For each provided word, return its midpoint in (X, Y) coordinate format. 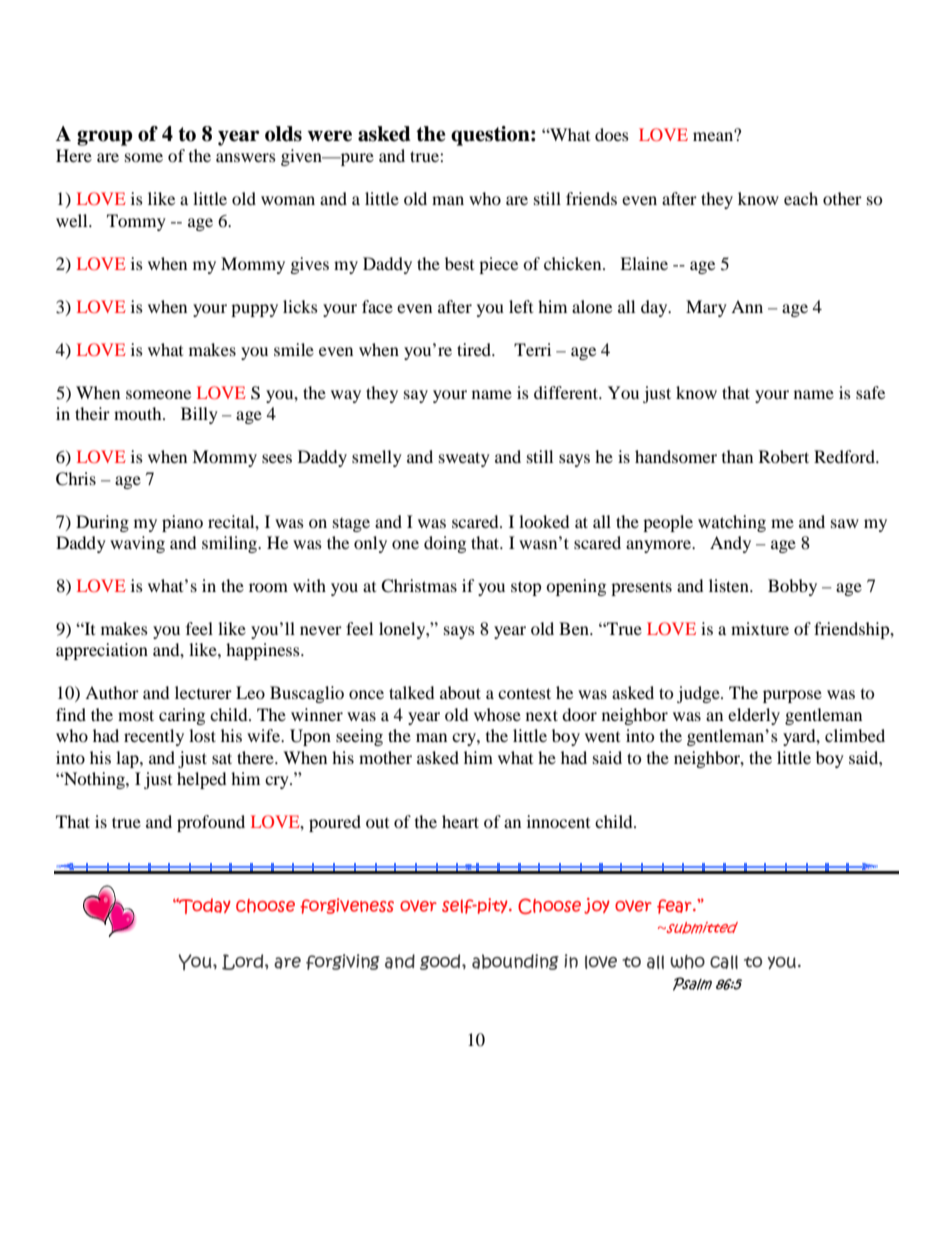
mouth (139, 413)
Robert (784, 456)
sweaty (464, 459)
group (104, 138)
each (801, 198)
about (460, 692)
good (441, 962)
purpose (792, 696)
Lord (244, 962)
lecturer (203, 692)
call (724, 962)
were (329, 136)
